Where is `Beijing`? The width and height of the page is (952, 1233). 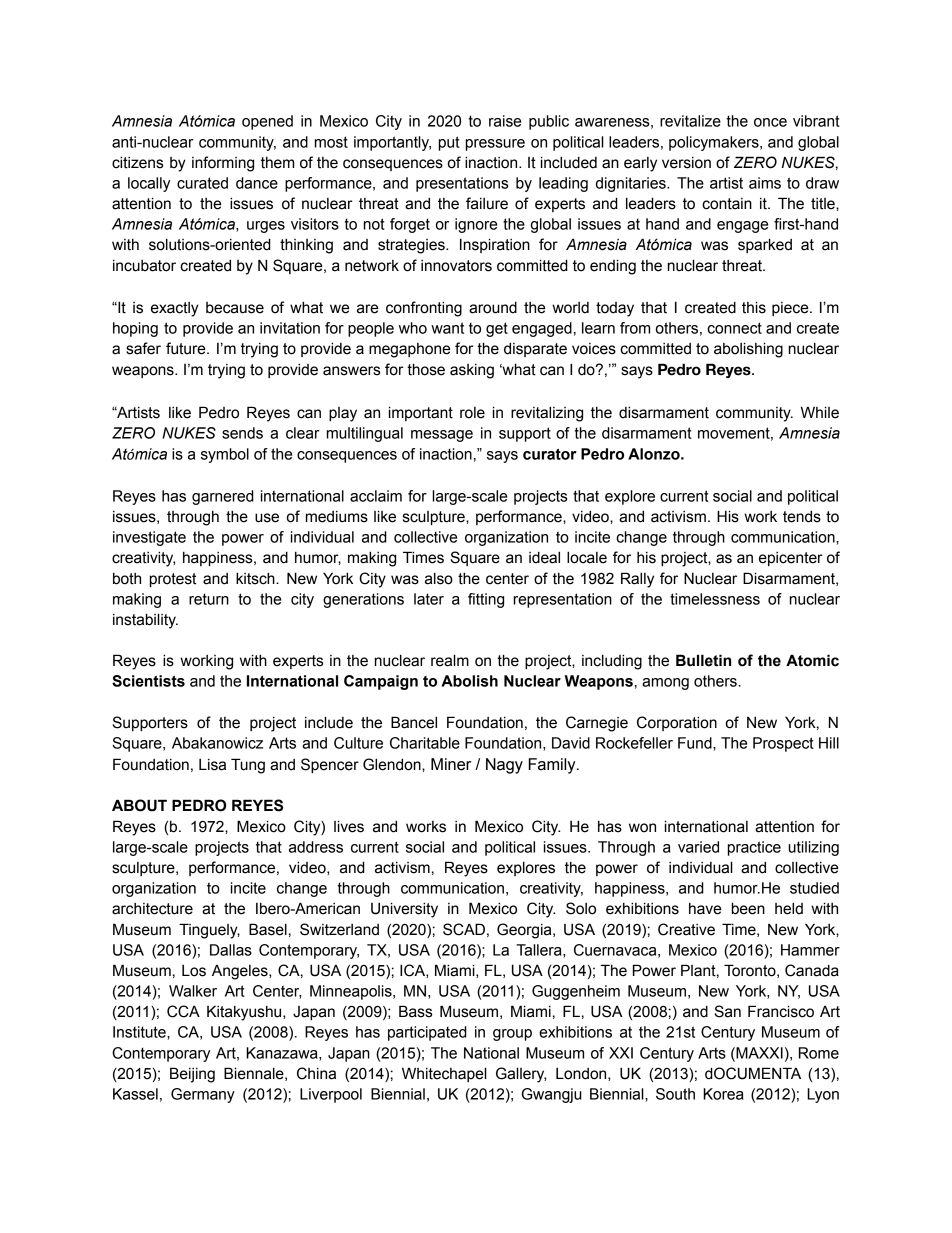 Beijing is located at coordinates (192, 1075).
